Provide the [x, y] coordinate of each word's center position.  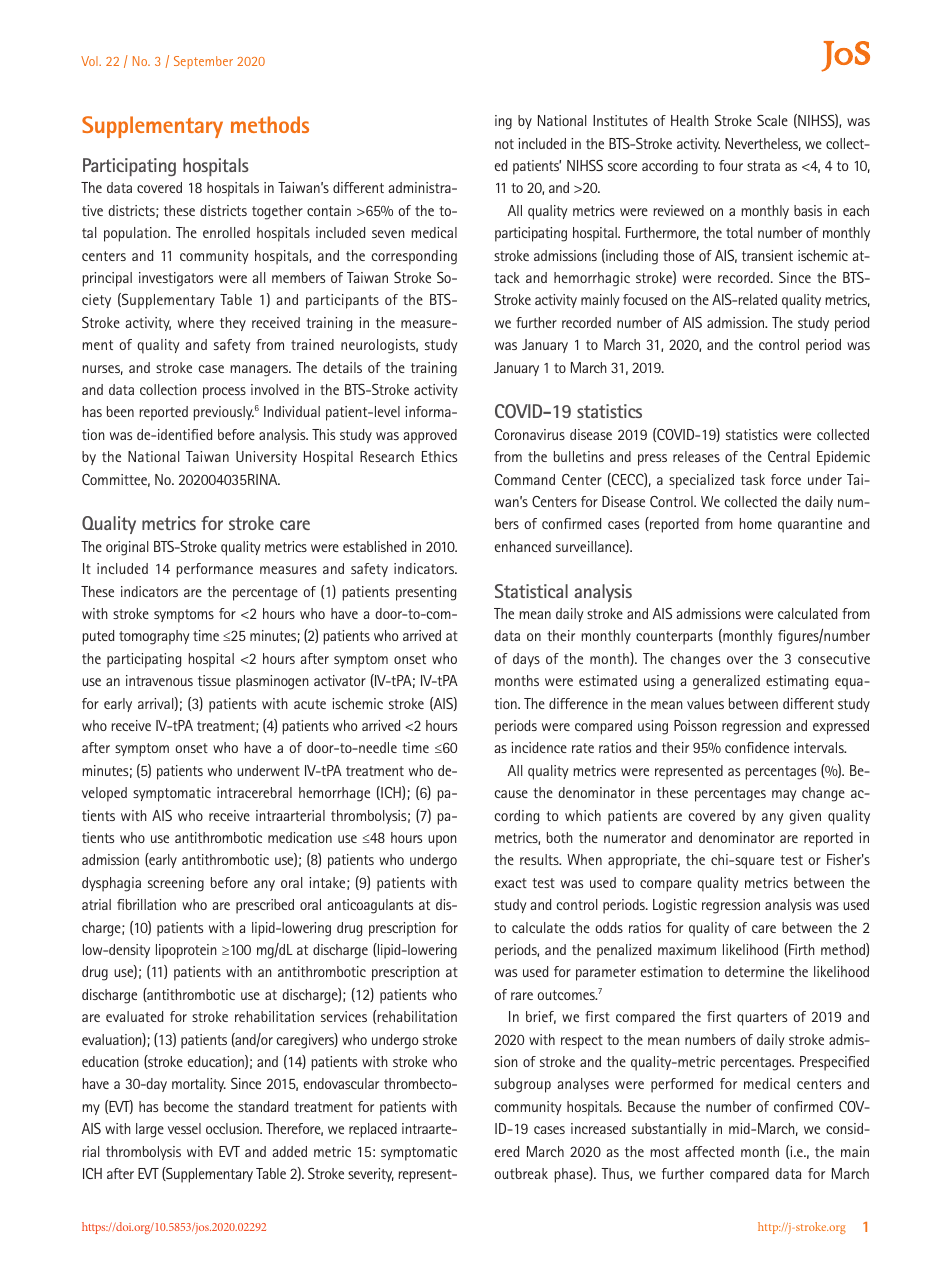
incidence [539, 747]
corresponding [414, 257]
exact [511, 883]
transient [767, 255]
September [203, 62]
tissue [214, 680]
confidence [757, 747]
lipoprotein [186, 951]
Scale [772, 120]
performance [215, 570]
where [196, 322]
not [504, 144]
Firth [801, 950]
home [756, 523]
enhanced [523, 546]
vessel [184, 1128]
